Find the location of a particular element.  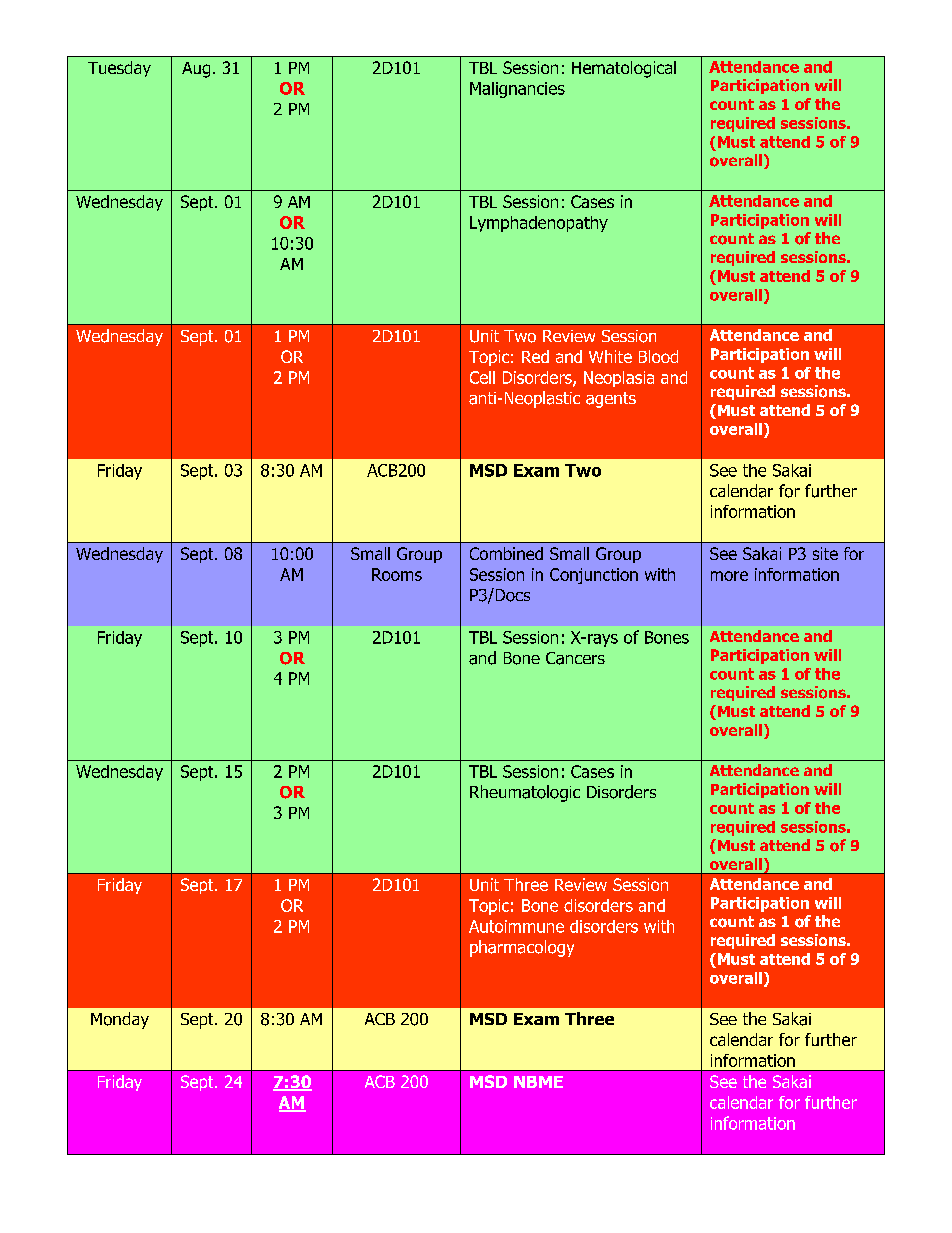

Monday is located at coordinates (120, 1020).
